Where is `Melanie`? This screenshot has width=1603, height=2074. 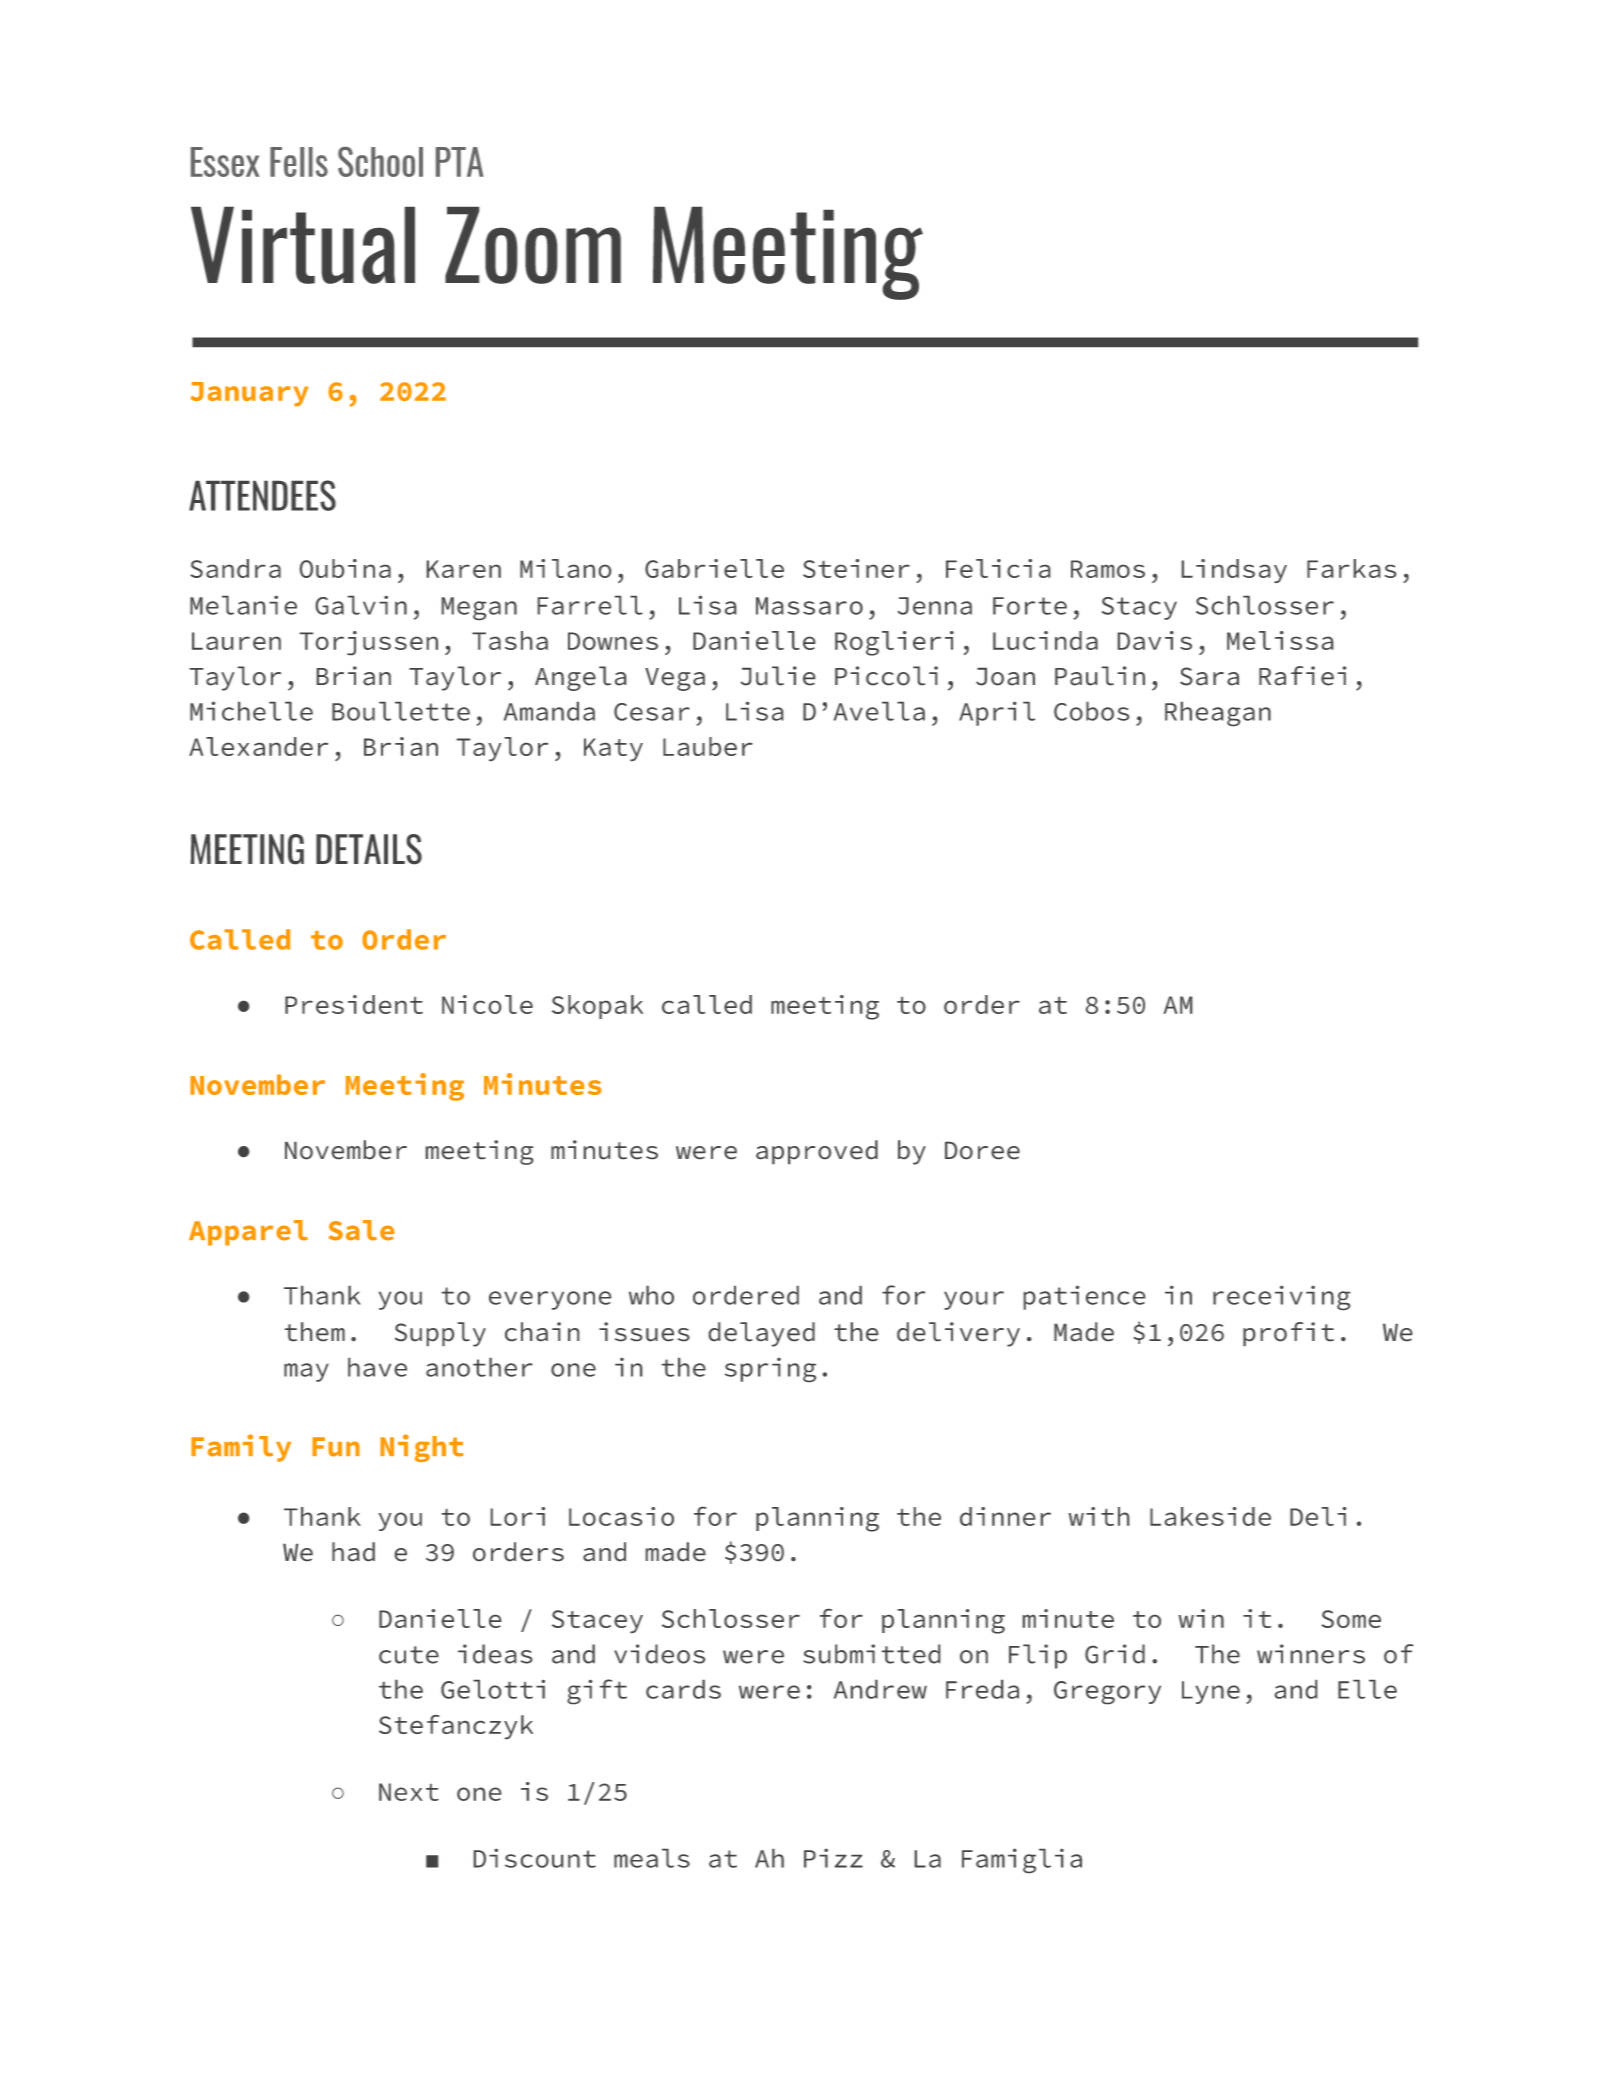
Melanie is located at coordinates (243, 605).
